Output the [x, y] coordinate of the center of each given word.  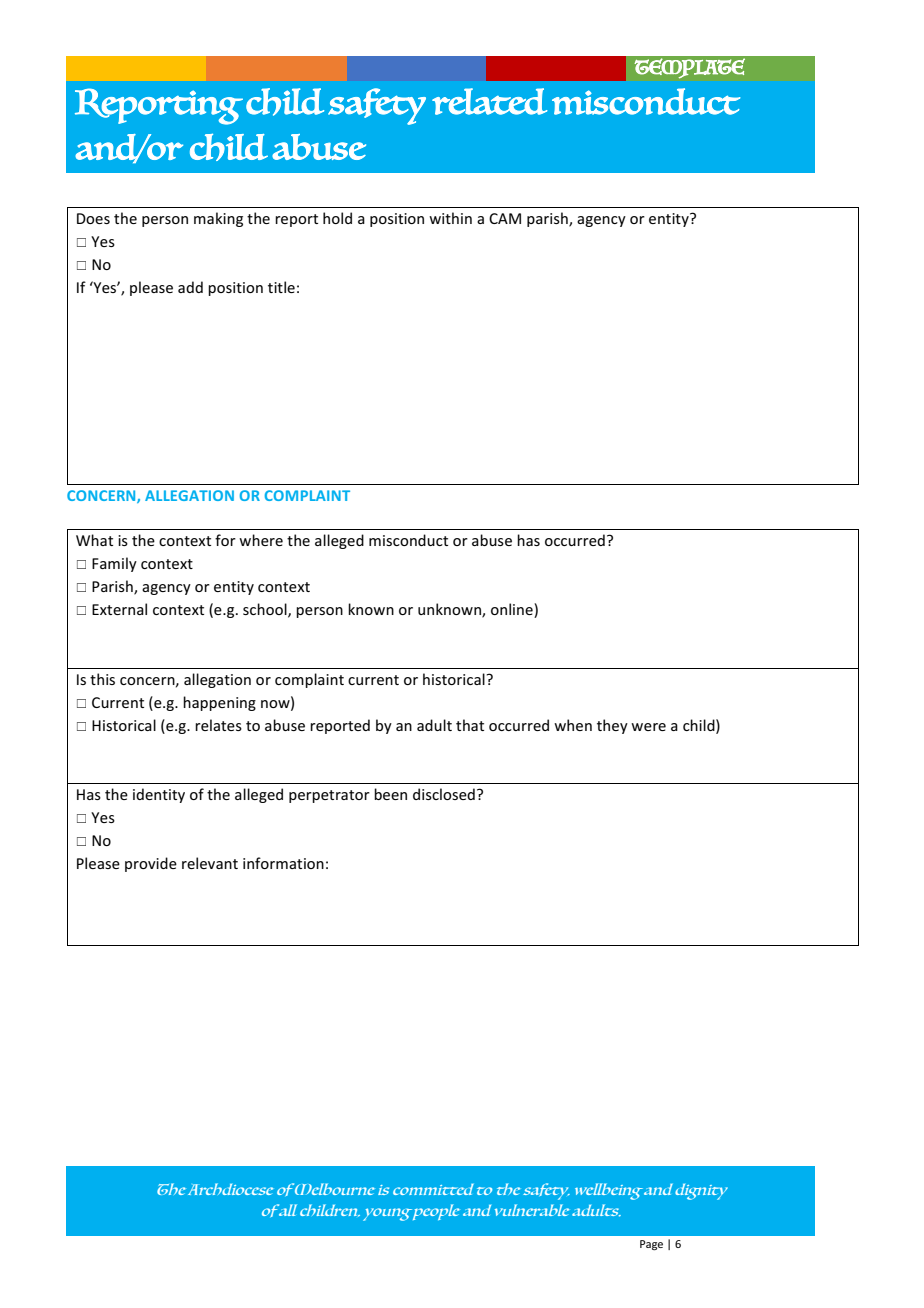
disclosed [444, 794]
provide [151, 864]
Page [651, 1245]
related [490, 101]
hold [337, 218]
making [218, 219]
